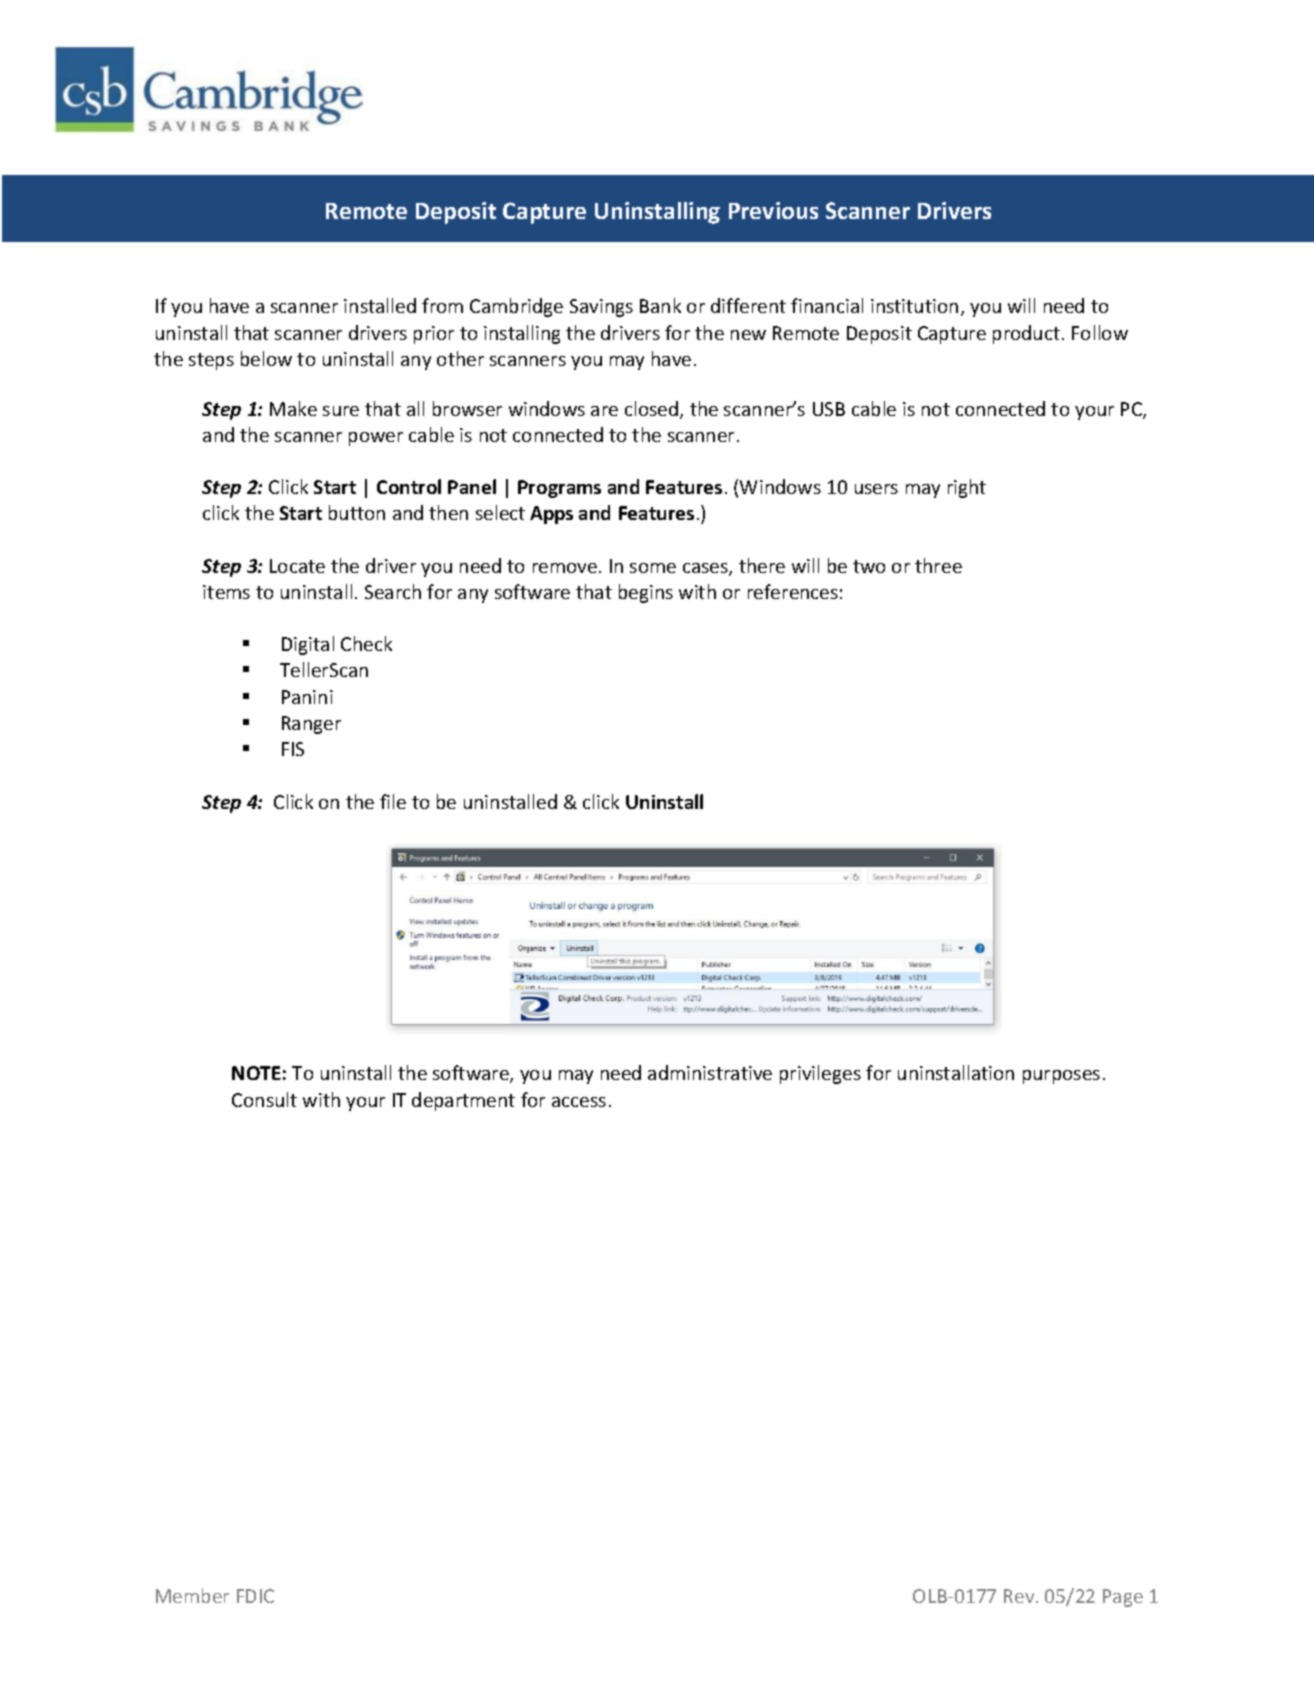 The width and height of the page is (1314, 1700). I want to click on product, so click(1026, 334).
